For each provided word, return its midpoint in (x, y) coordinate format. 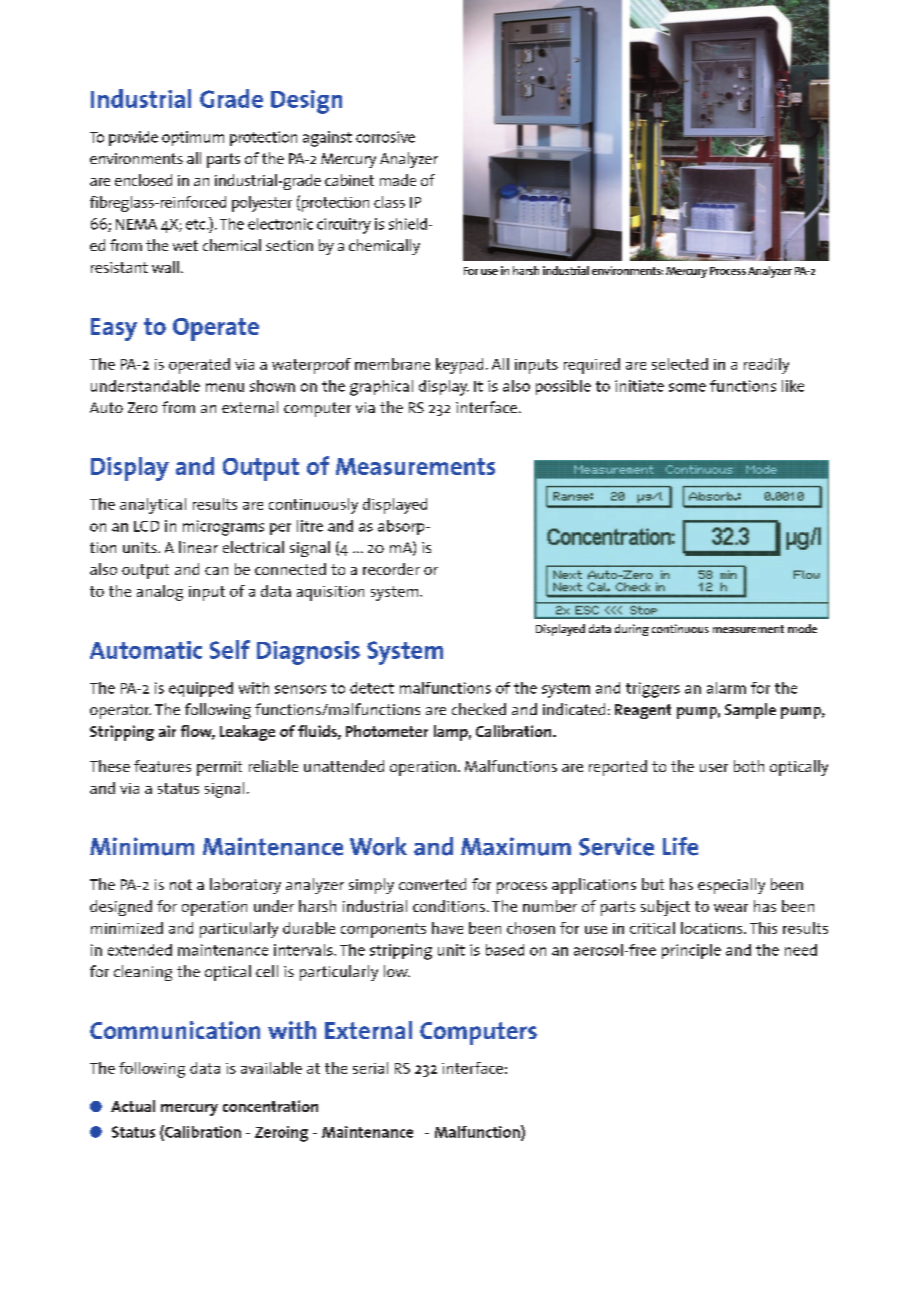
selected (680, 364)
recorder (391, 569)
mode (802, 628)
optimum (193, 138)
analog (160, 593)
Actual (133, 1106)
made (398, 180)
